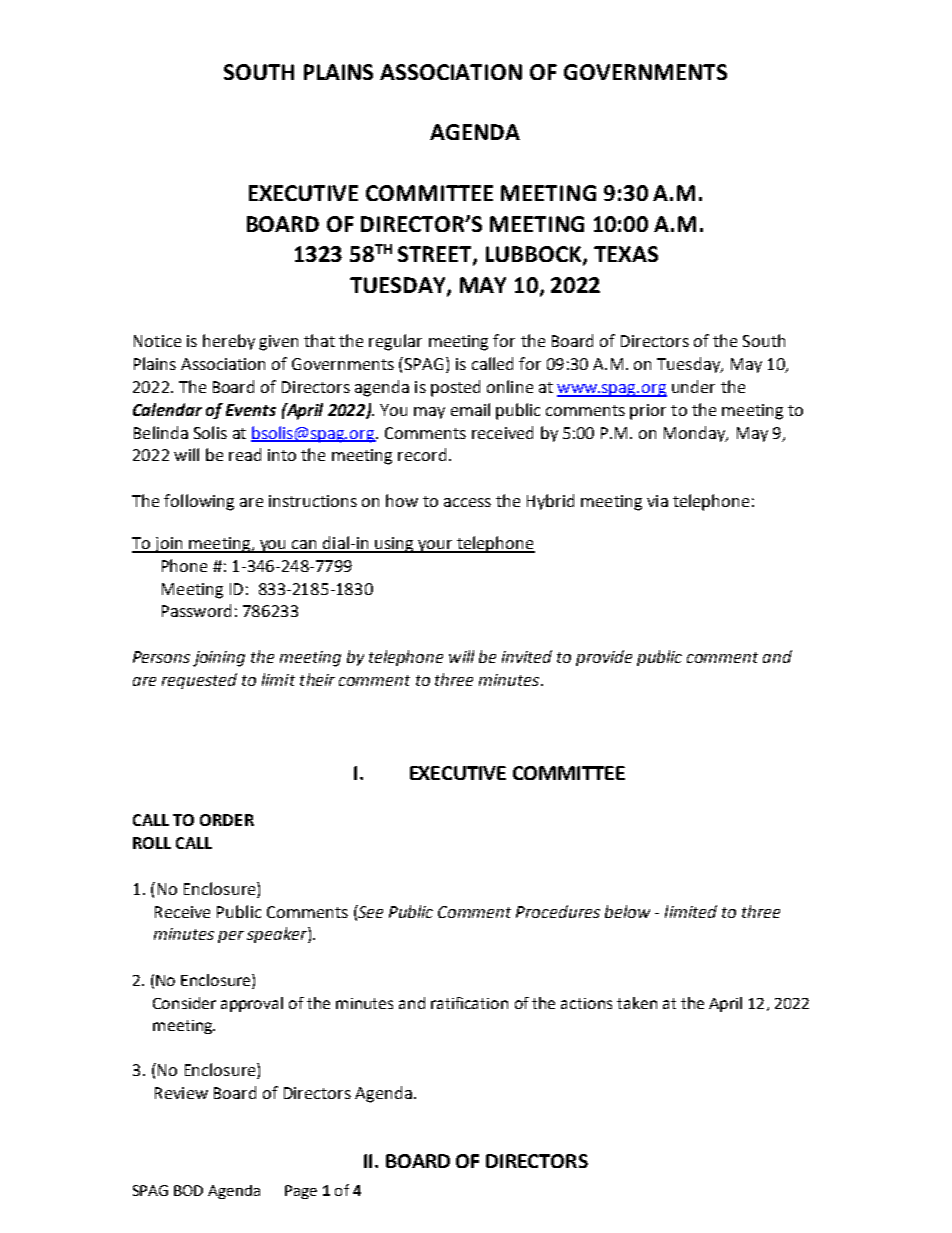 The height and width of the document is (1233, 952). What do you see at coordinates (435, 546) in the document?
I see `your` at bounding box center [435, 546].
